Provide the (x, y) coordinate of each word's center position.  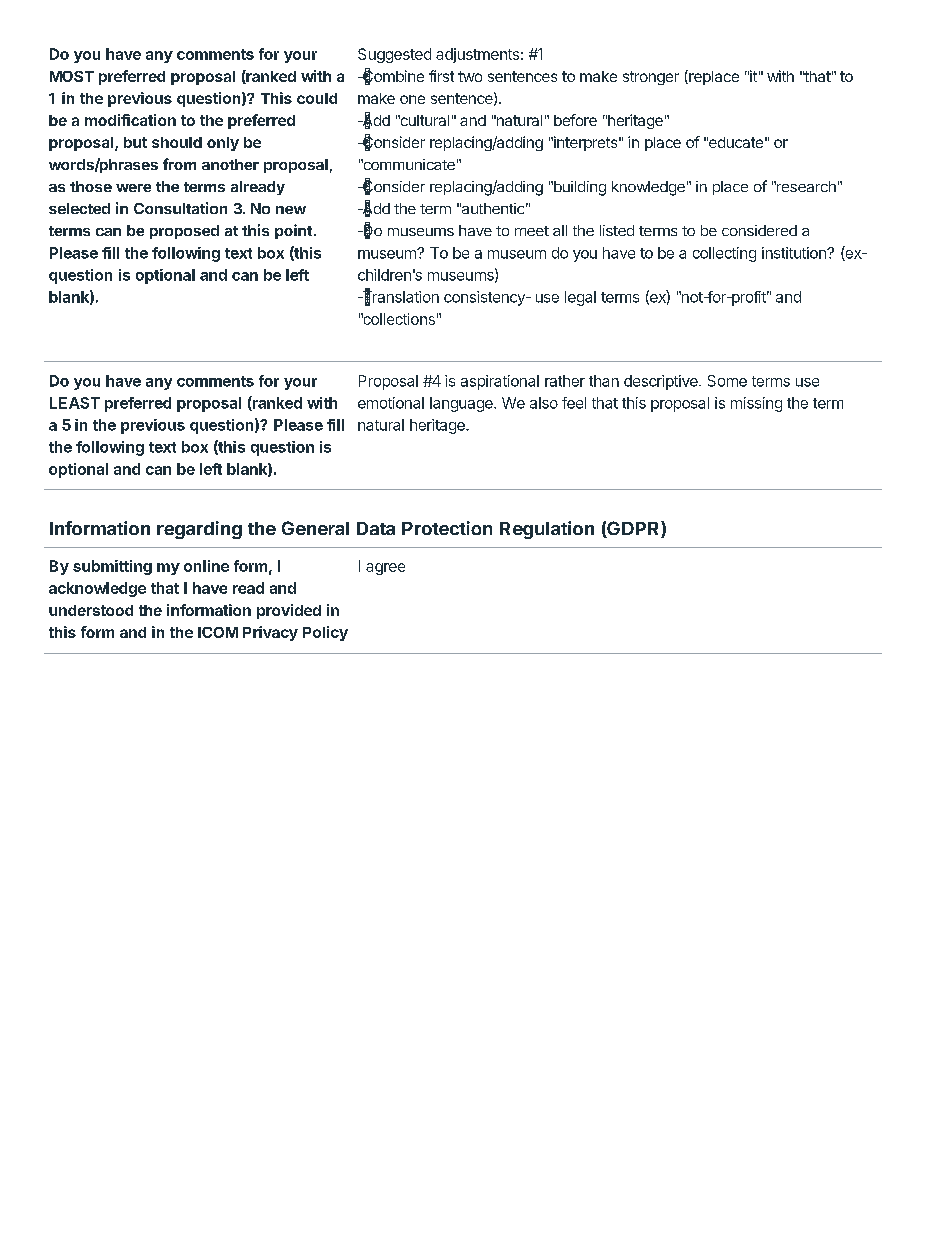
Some (727, 381)
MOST (72, 76)
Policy (325, 633)
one (412, 99)
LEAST (75, 403)
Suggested (394, 55)
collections (398, 319)
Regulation (547, 530)
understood (91, 610)
